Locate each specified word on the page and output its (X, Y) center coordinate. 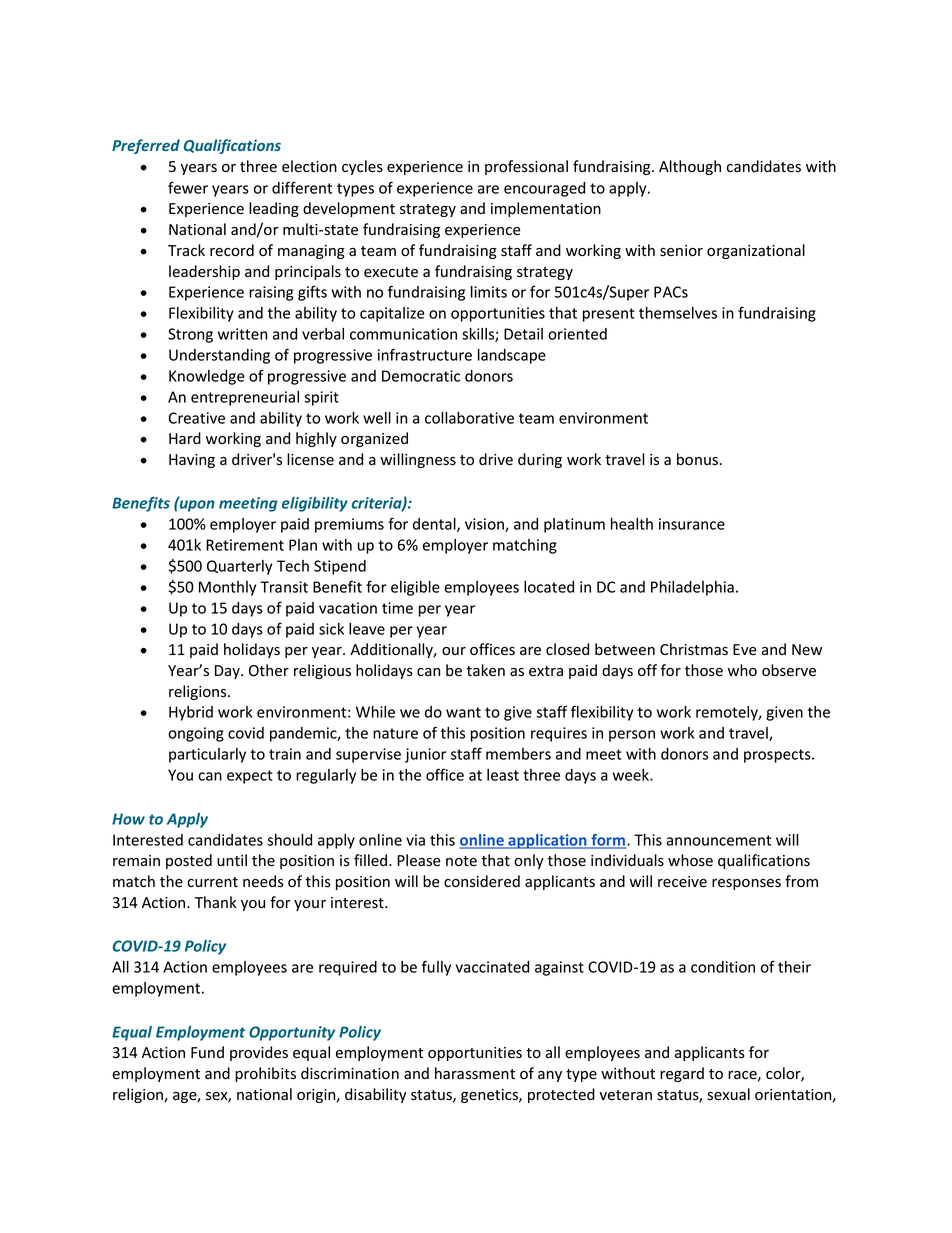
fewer (188, 187)
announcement (718, 840)
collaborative (469, 418)
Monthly (227, 588)
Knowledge (207, 377)
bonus (698, 459)
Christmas (694, 649)
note (461, 861)
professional (526, 167)
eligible (415, 588)
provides (259, 1053)
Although (690, 167)
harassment (475, 1073)
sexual (728, 1094)
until (232, 860)
